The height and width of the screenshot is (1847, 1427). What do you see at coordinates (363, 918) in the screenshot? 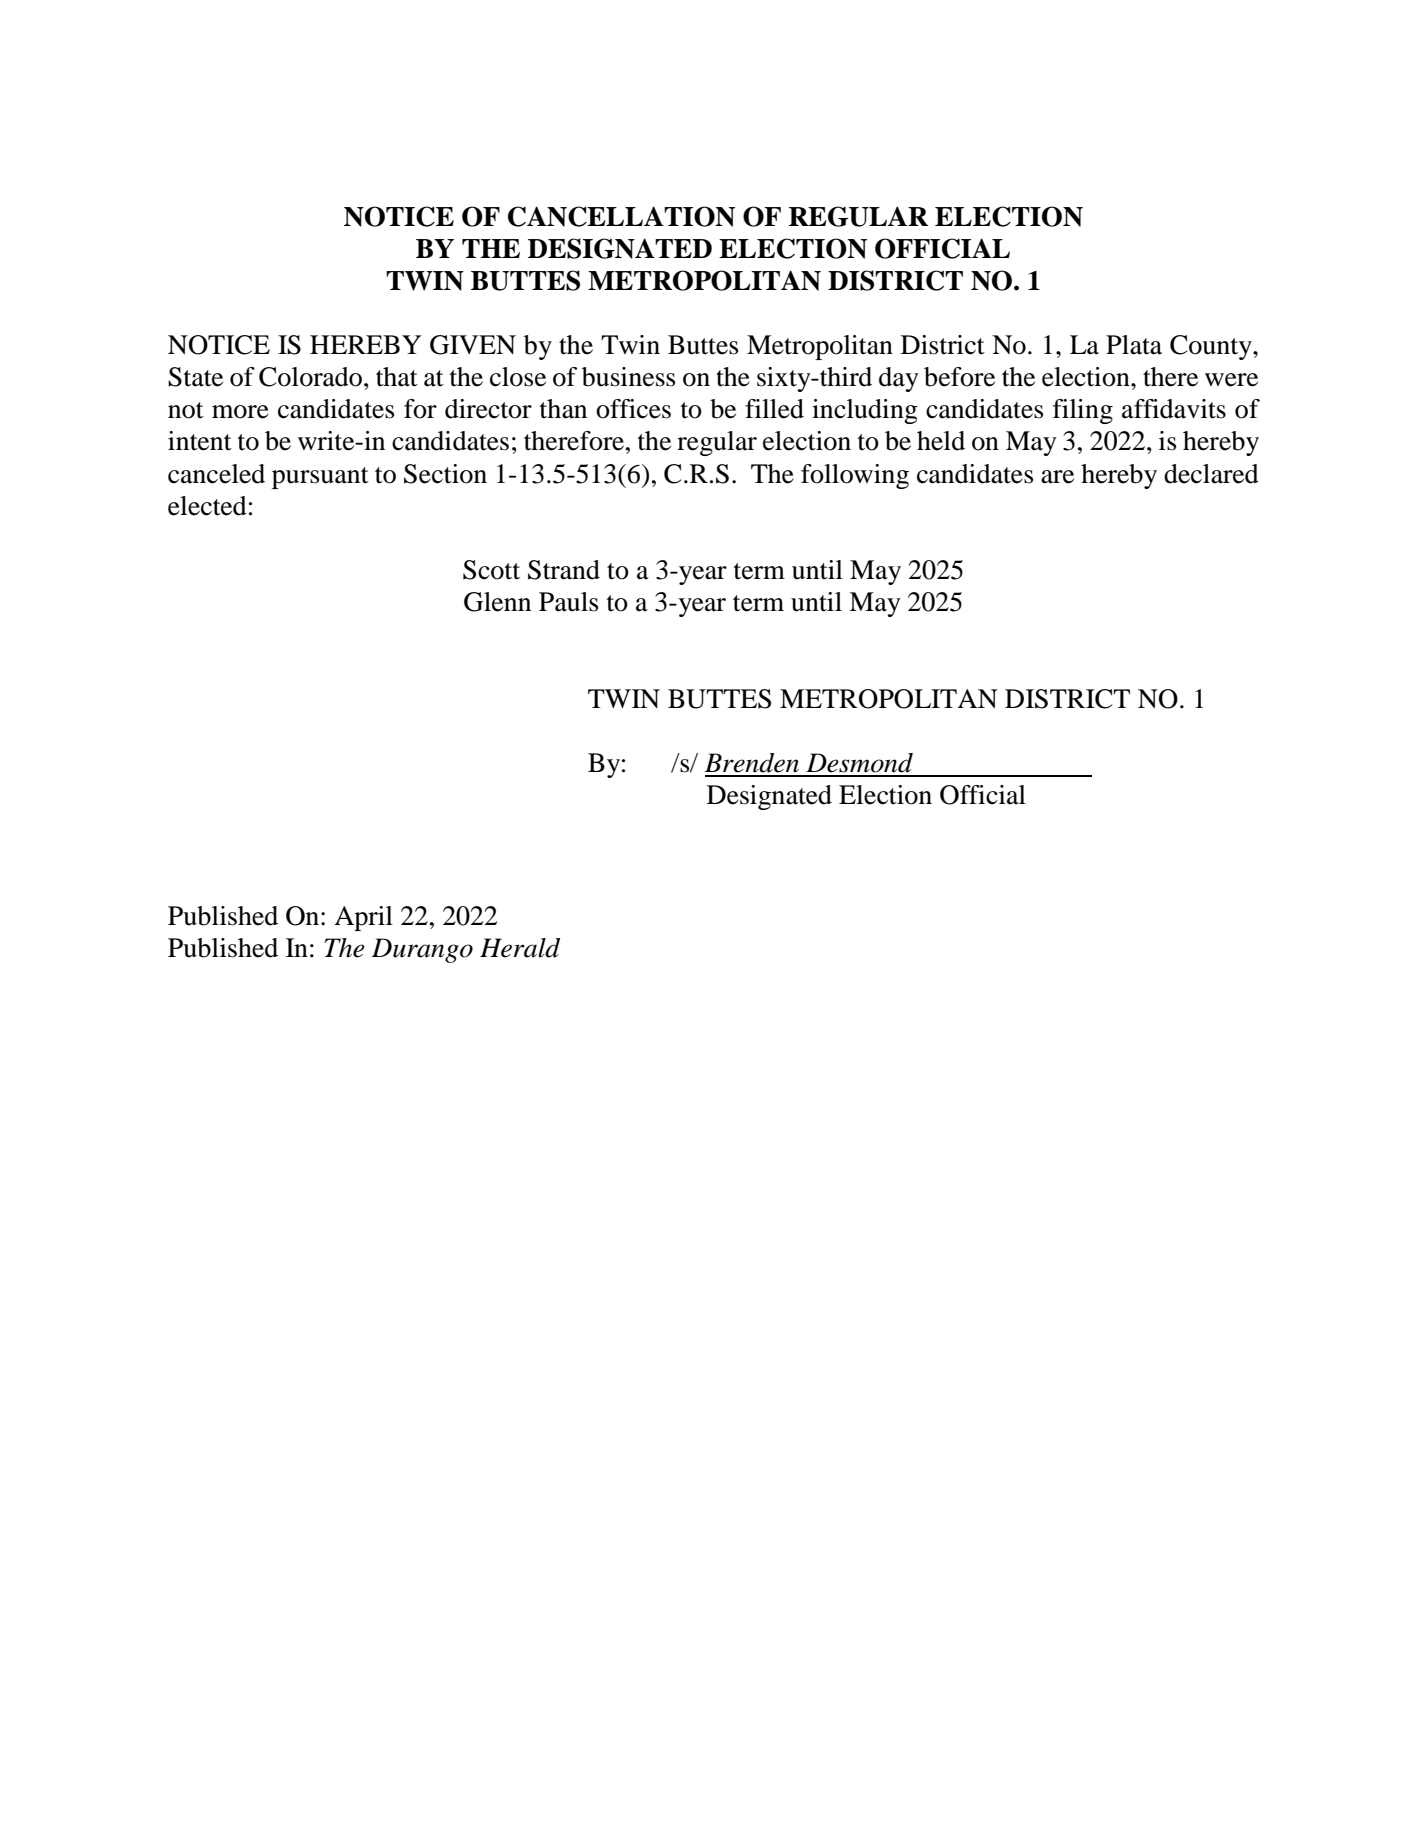
I see `April` at bounding box center [363, 918].
